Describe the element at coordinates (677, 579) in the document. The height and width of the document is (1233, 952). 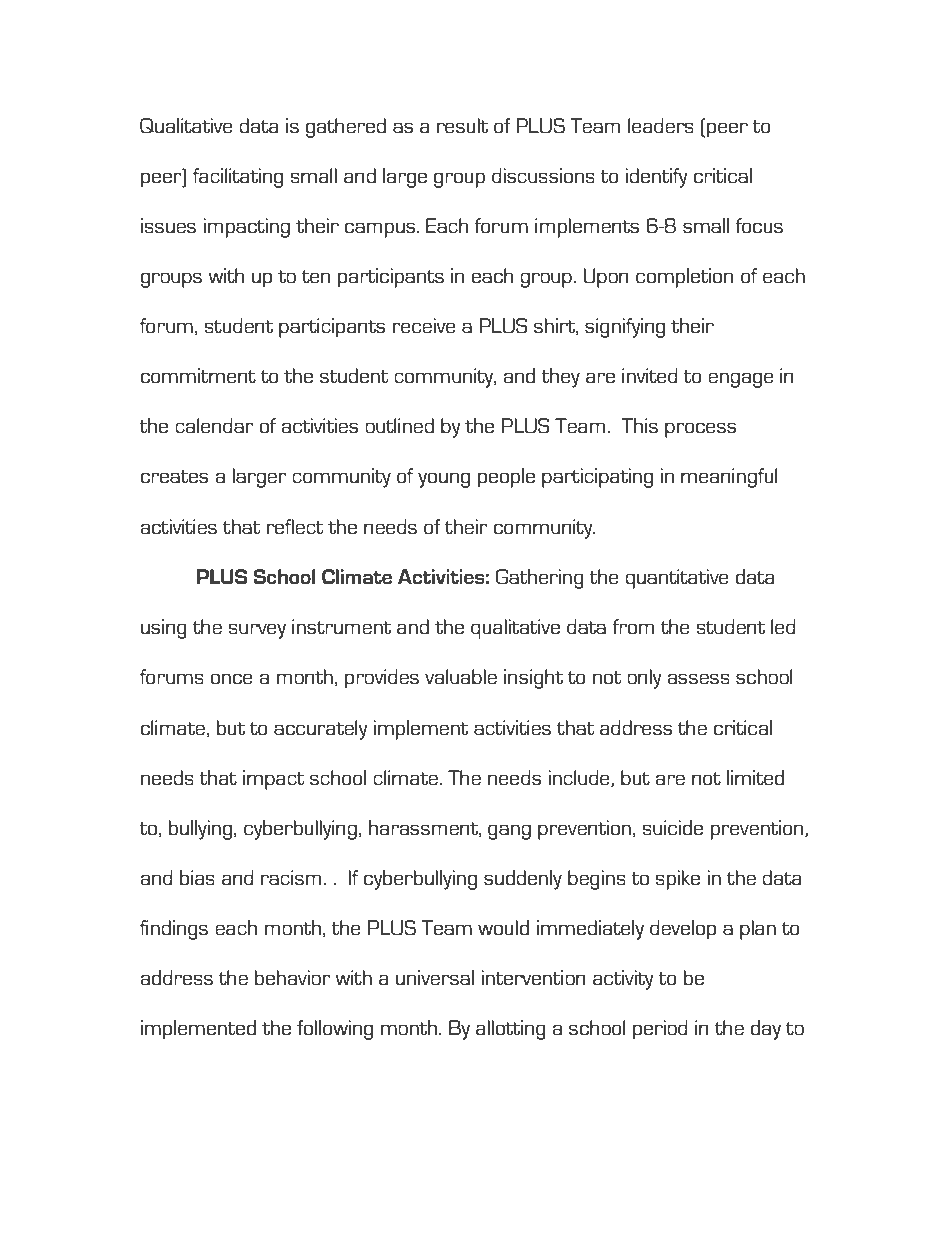
I see `quantitative` at that location.
